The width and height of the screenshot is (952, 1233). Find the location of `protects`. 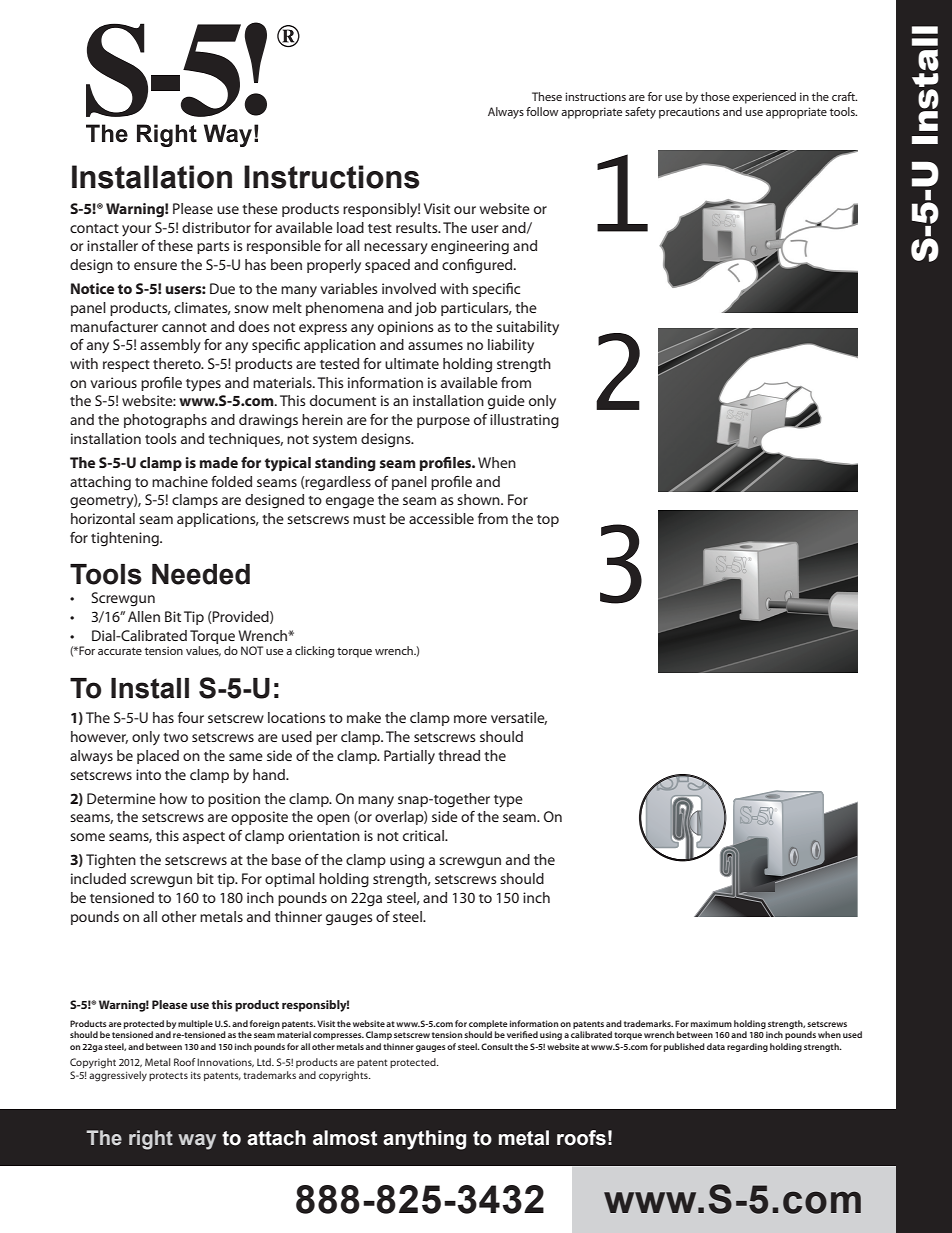

protects is located at coordinates (168, 1076).
